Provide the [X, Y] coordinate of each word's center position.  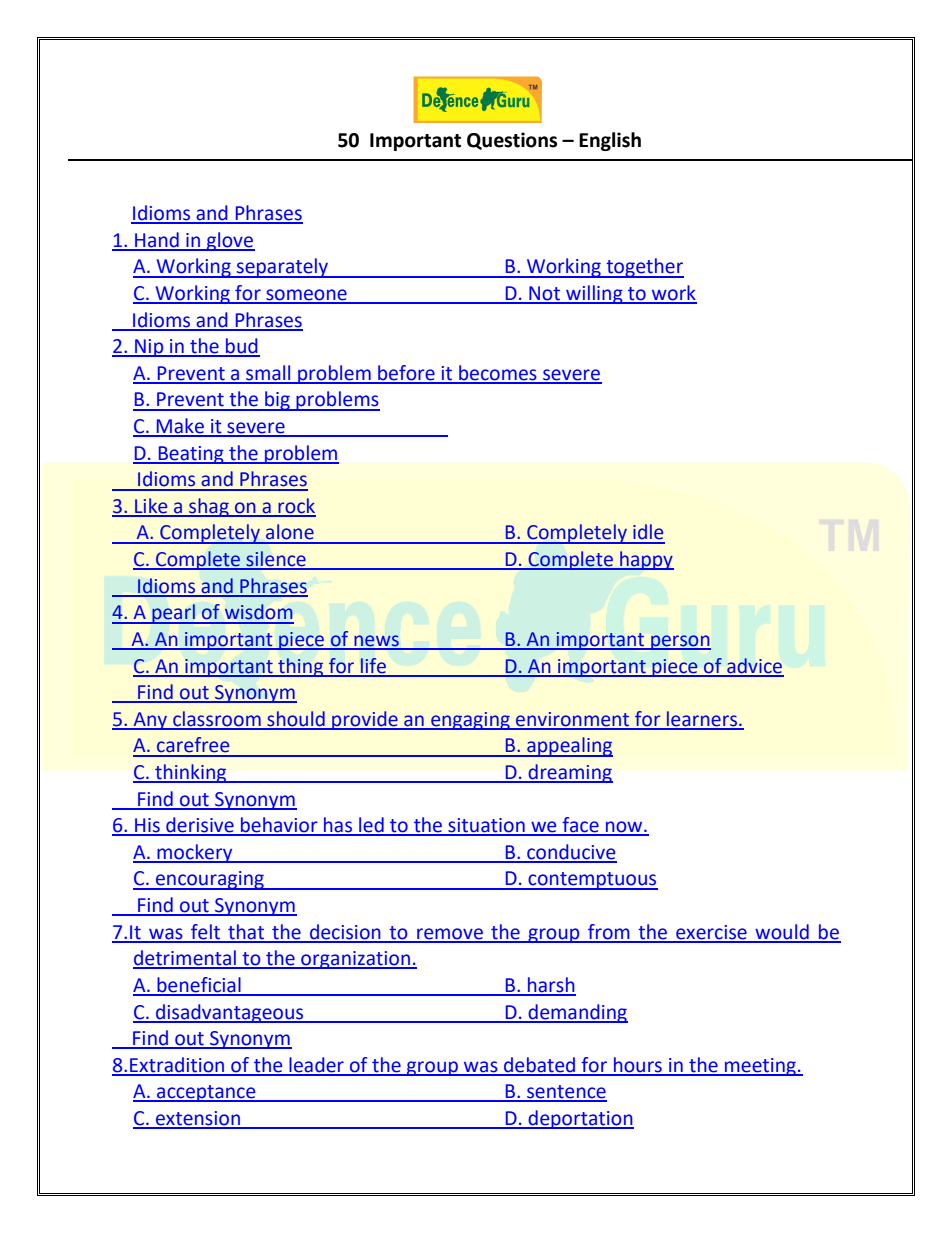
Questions [512, 141]
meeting [760, 1067]
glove [230, 241]
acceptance [206, 1093]
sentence [566, 1093]
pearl [173, 614]
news [376, 642]
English [610, 141]
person [680, 642]
